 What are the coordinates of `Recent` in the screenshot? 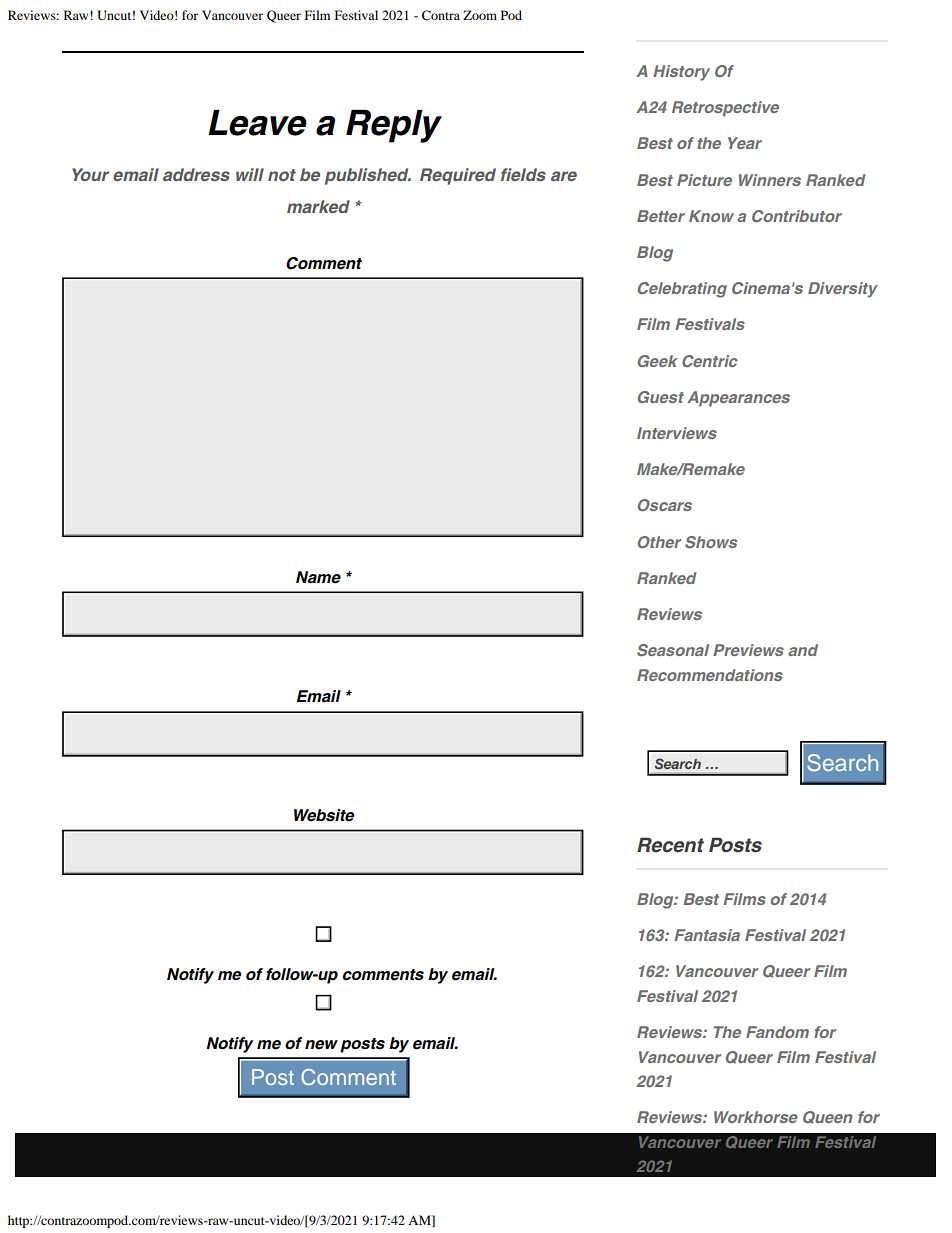 It's located at (670, 845).
